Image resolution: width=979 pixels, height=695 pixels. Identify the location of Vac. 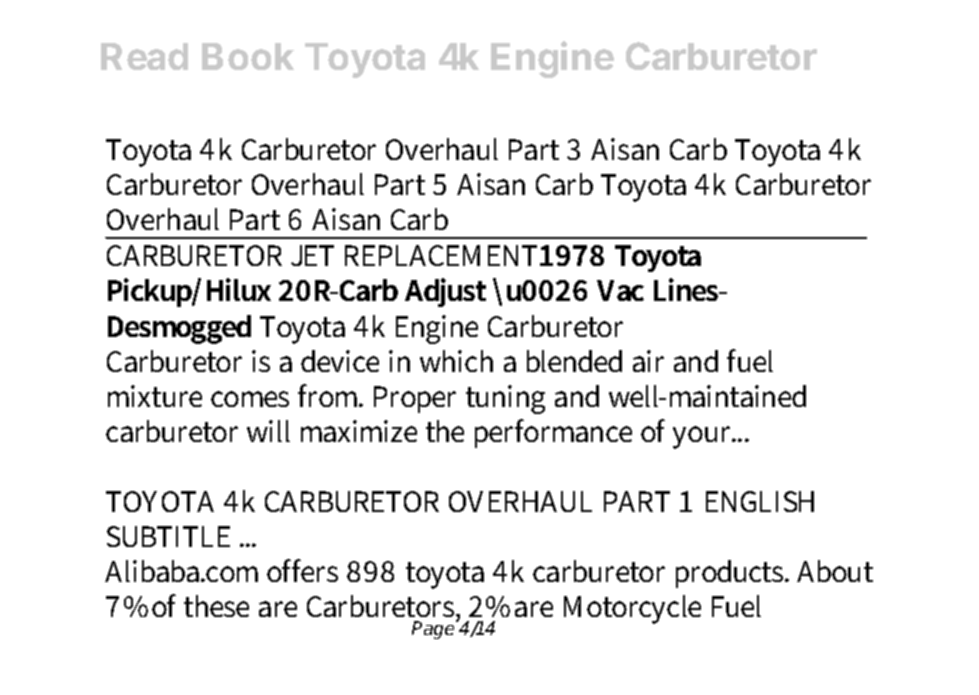
(620, 290).
